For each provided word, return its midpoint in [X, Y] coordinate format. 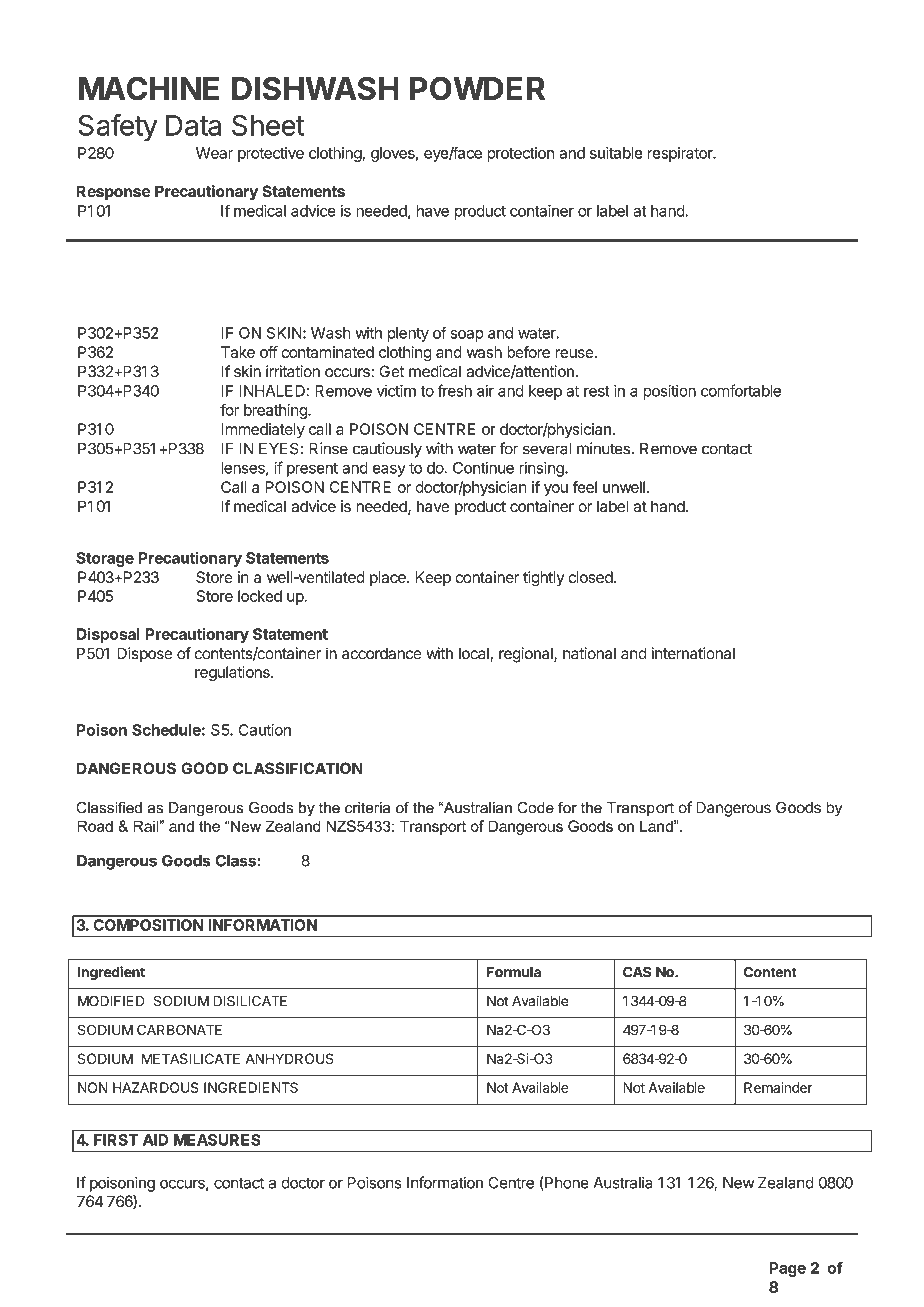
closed [590, 577]
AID [155, 1140]
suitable [616, 153]
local [474, 653]
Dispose [144, 655]
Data [193, 125]
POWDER [477, 88]
